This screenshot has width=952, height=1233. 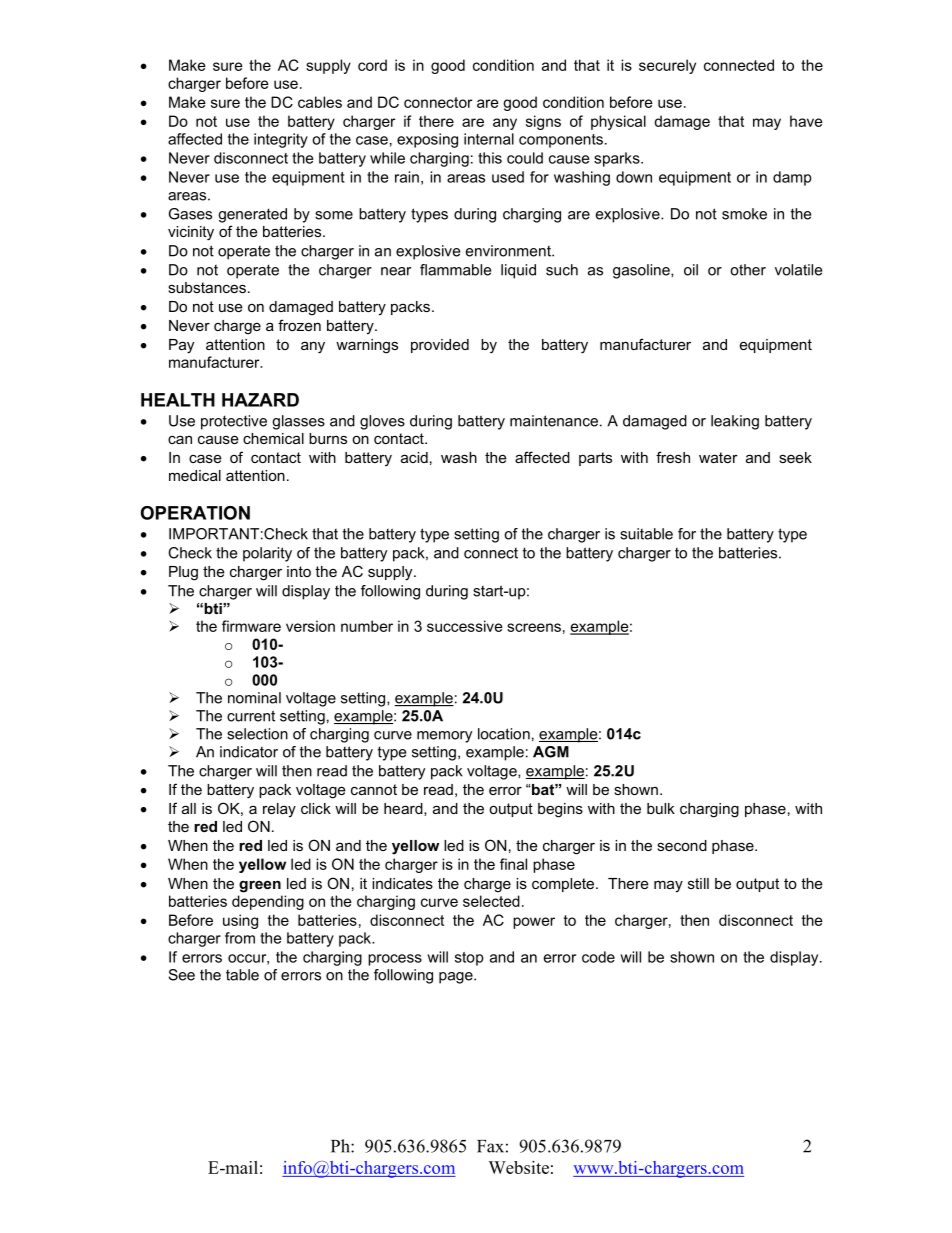 I want to click on firmware, so click(x=251, y=626).
